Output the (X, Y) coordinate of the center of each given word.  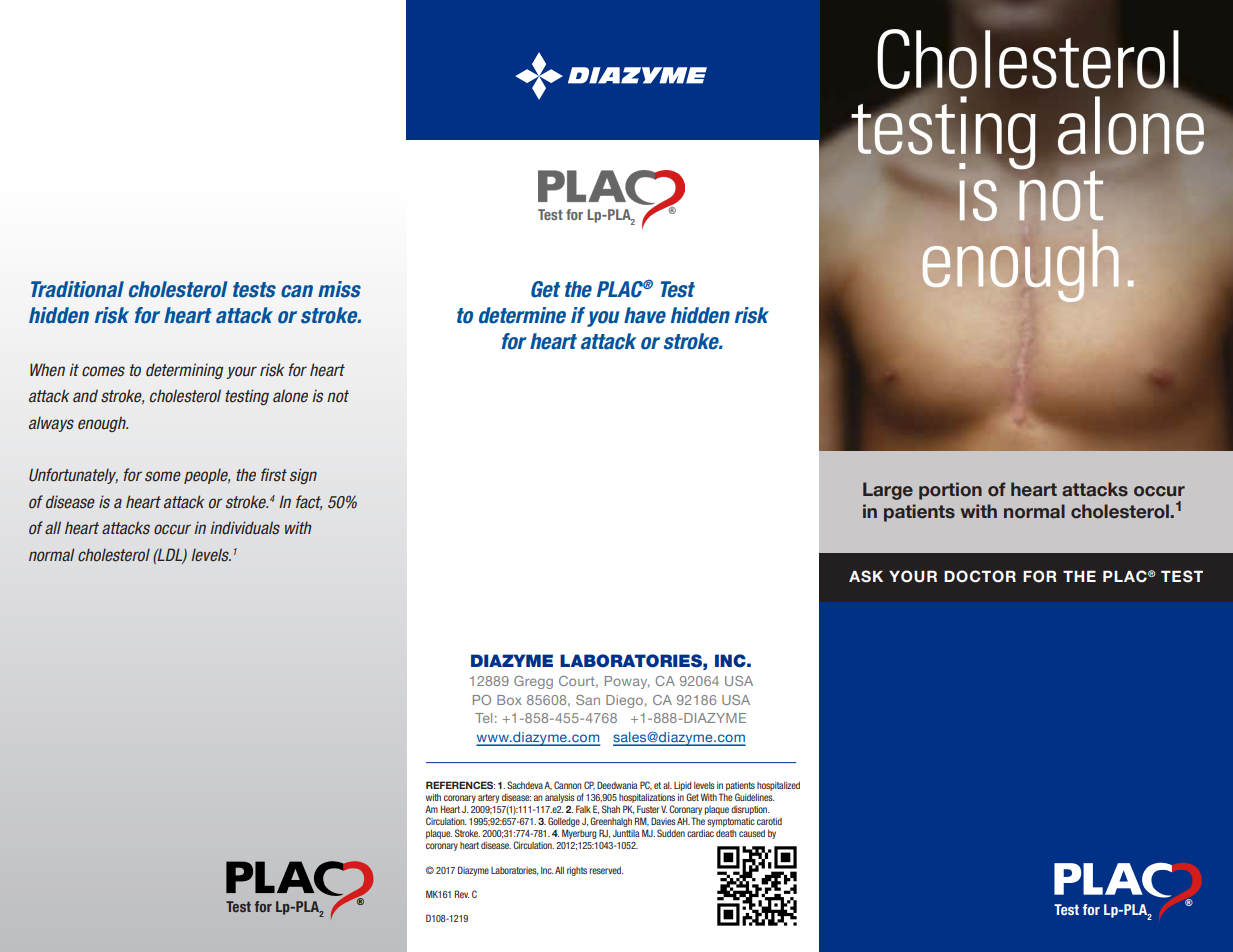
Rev (462, 894)
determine (522, 315)
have (645, 315)
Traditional (77, 289)
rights (577, 871)
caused (752, 833)
